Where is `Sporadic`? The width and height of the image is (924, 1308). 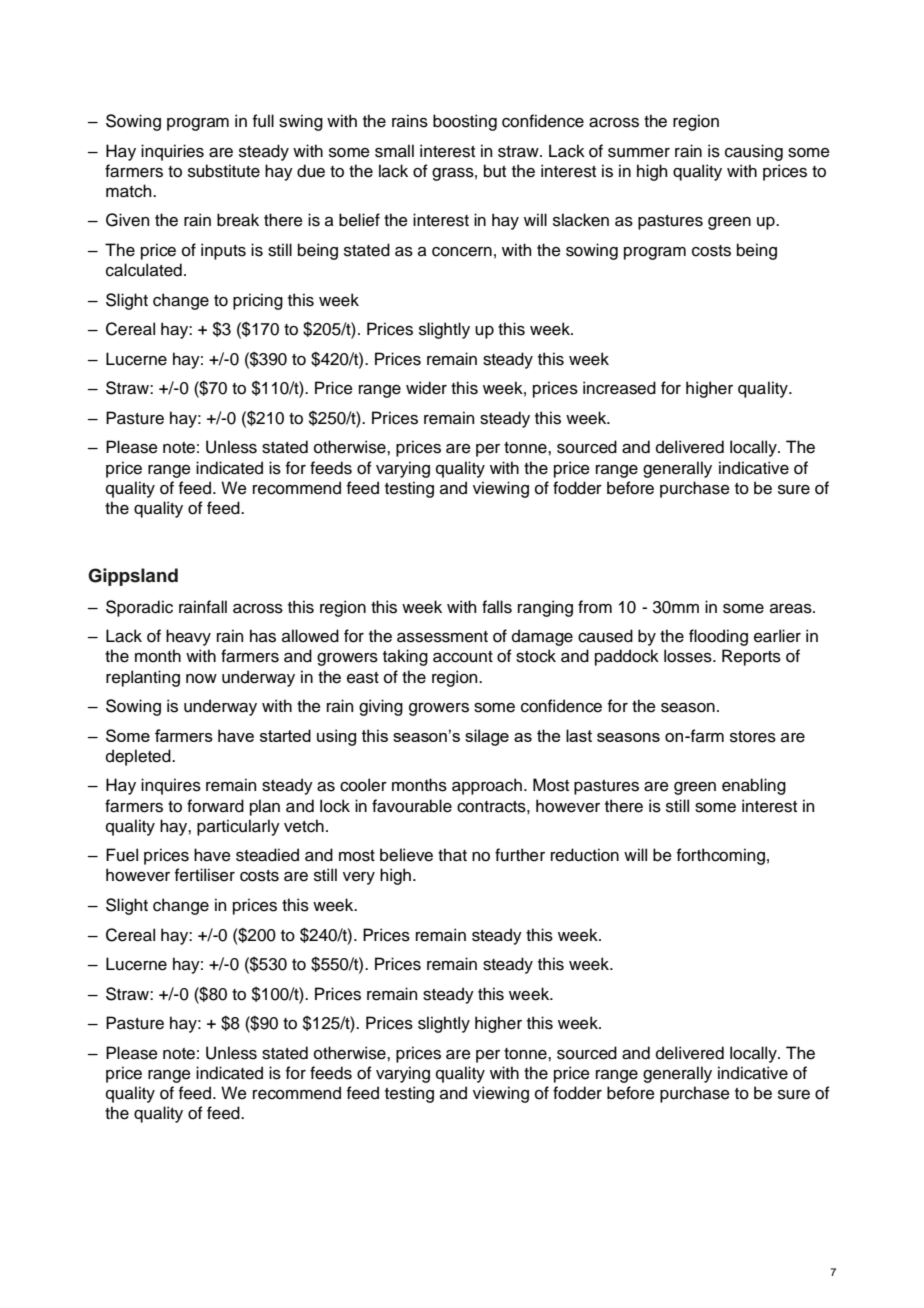
Sporadic is located at coordinates (139, 608).
